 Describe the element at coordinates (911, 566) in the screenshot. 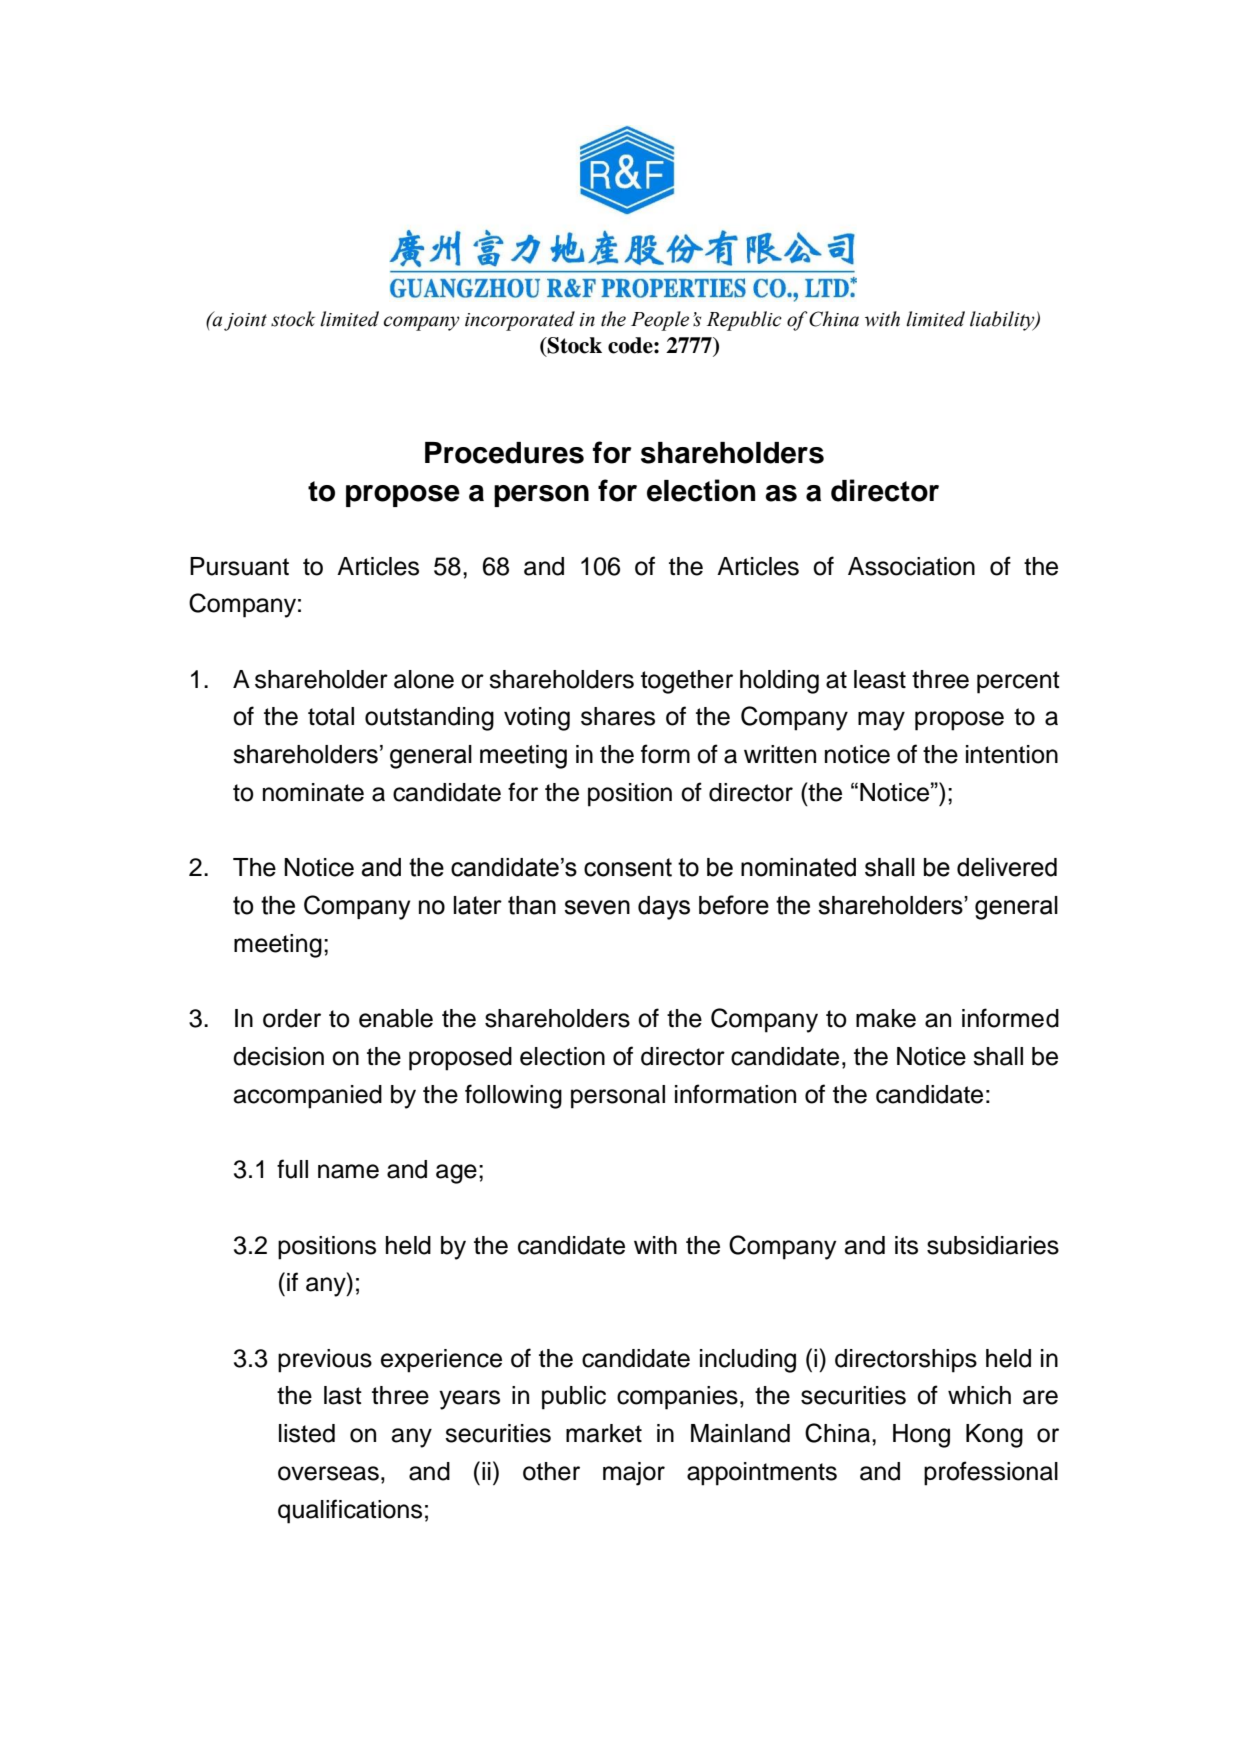

I see `Association` at that location.
